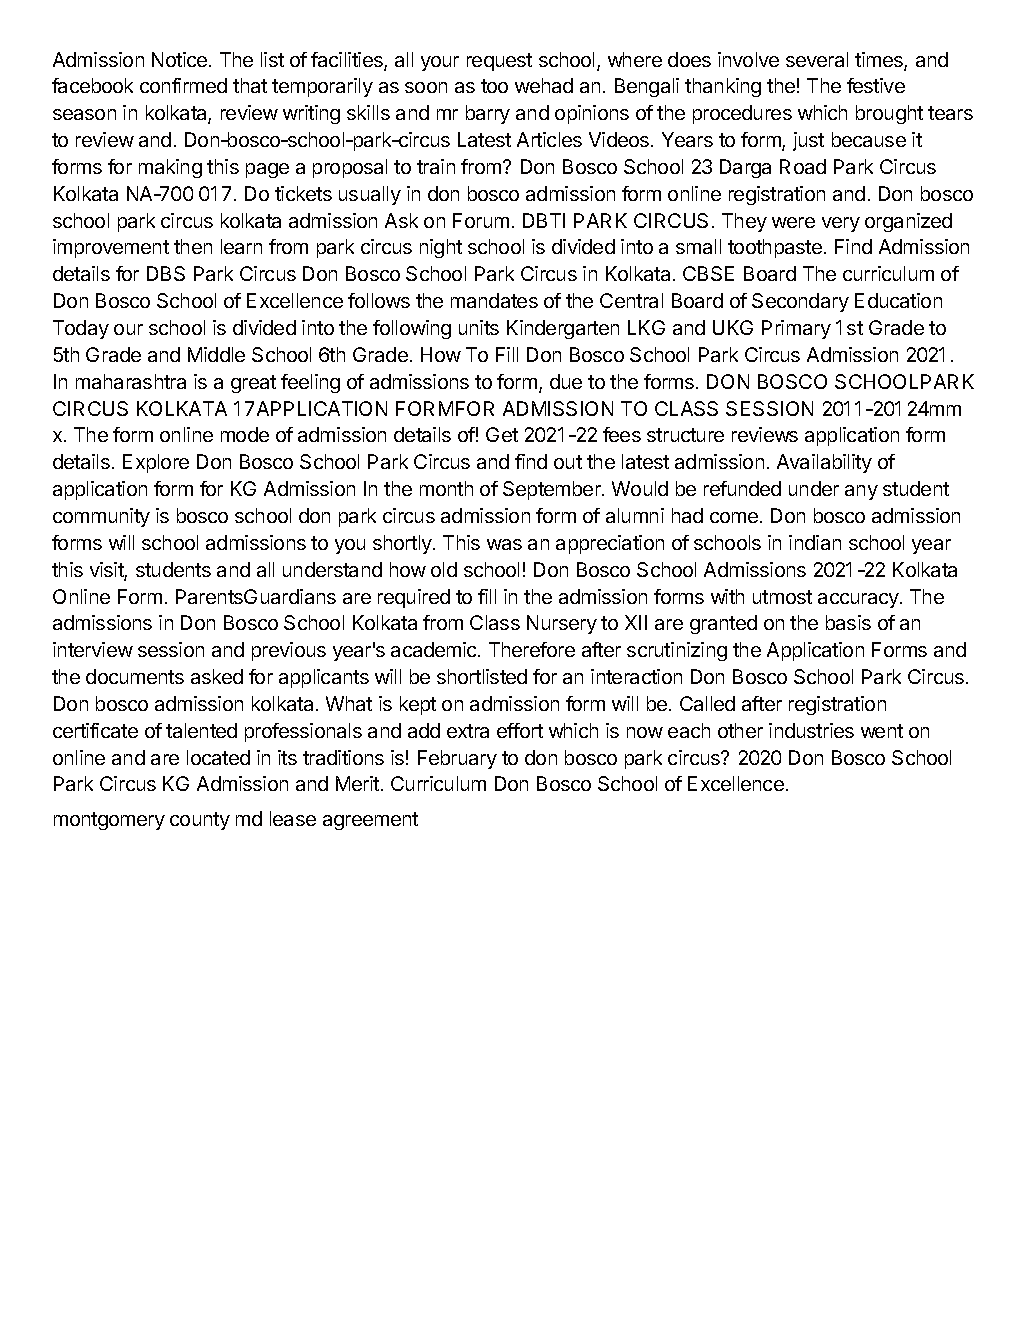 This screenshot has width=1027, height=1329. Describe the element at coordinates (479, 327) in the screenshot. I see `units` at that location.
